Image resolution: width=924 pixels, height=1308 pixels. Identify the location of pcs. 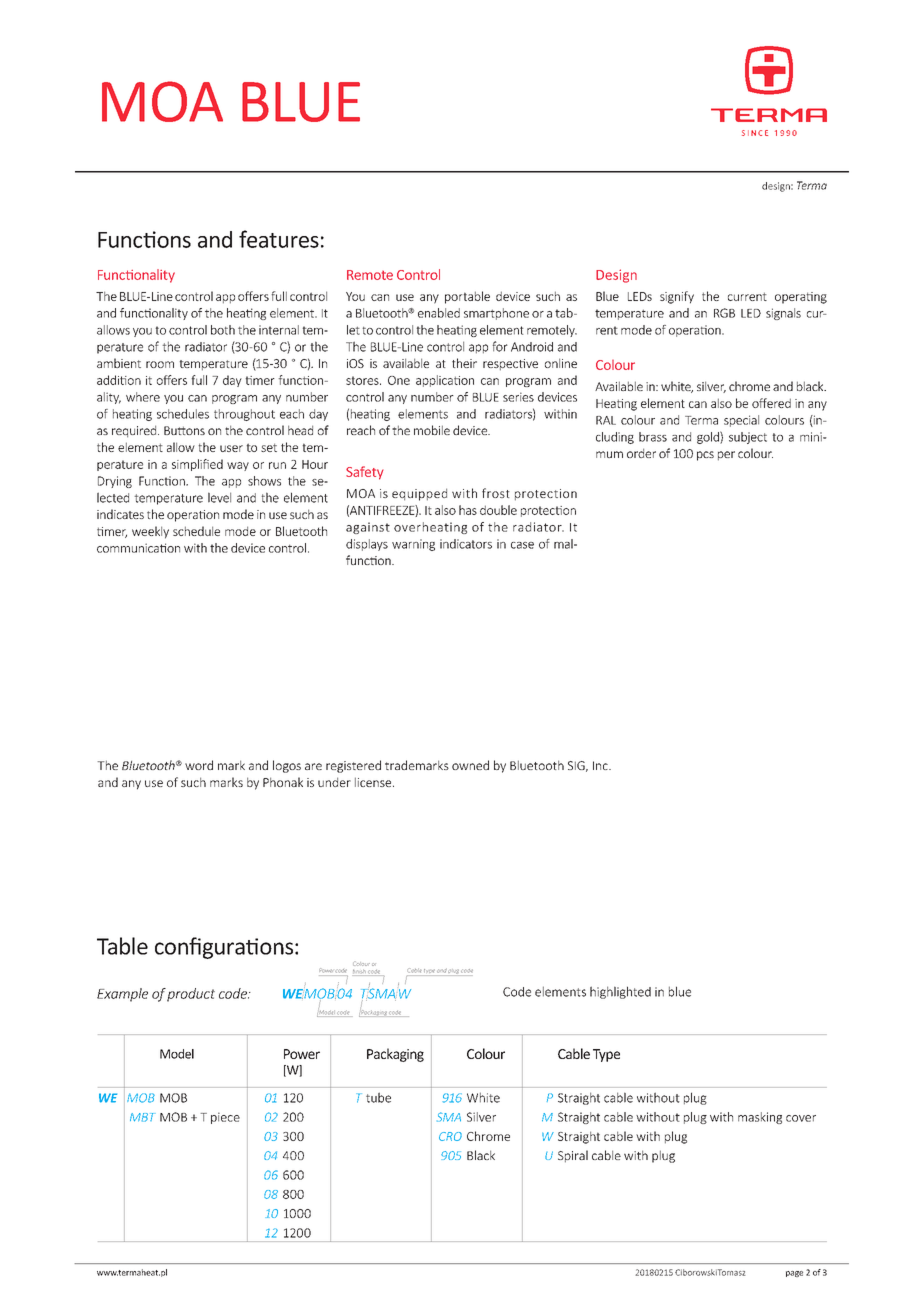
(705, 456).
